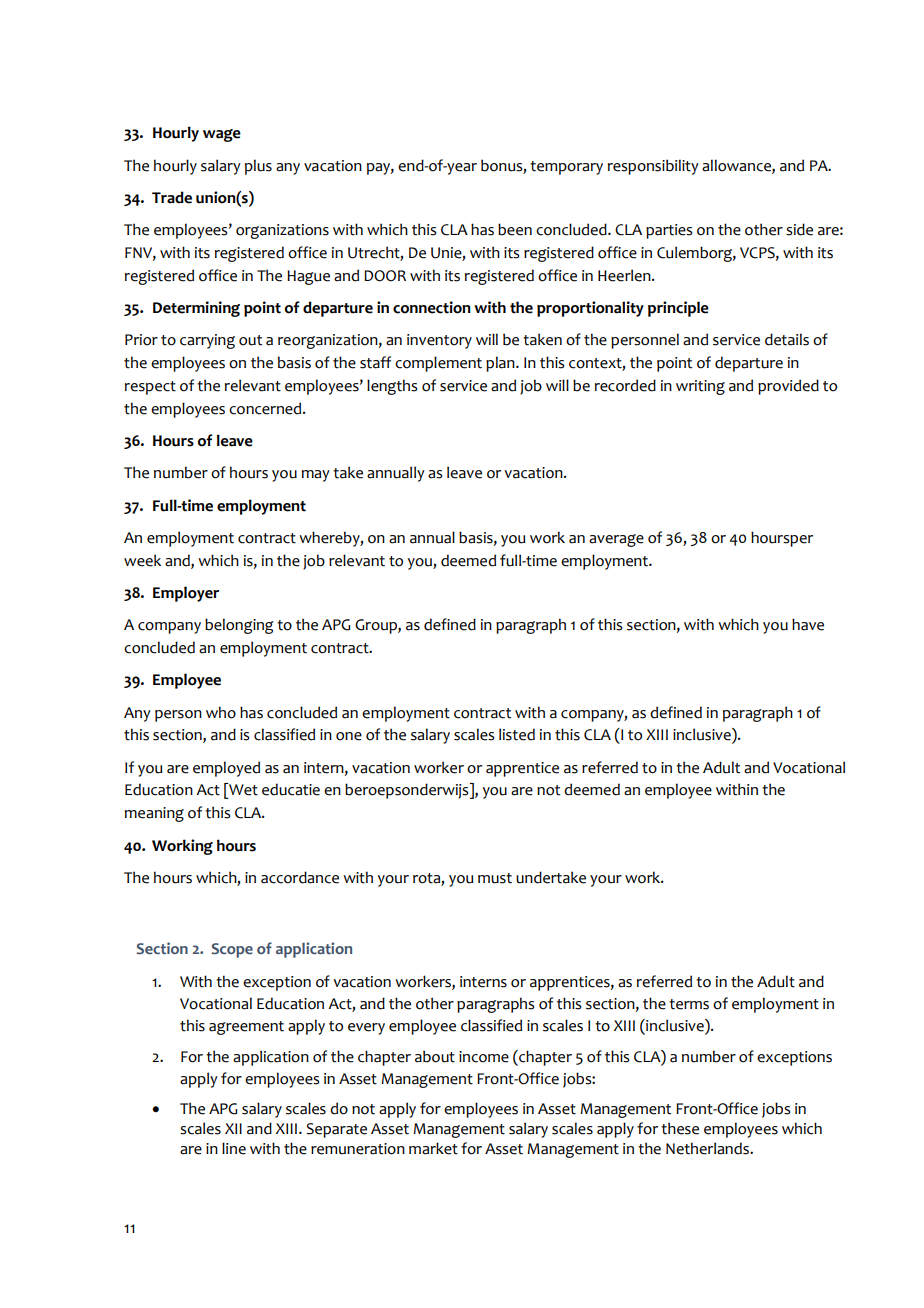 Image resolution: width=924 pixels, height=1308 pixels. What do you see at coordinates (566, 168) in the screenshot?
I see `temporary` at bounding box center [566, 168].
